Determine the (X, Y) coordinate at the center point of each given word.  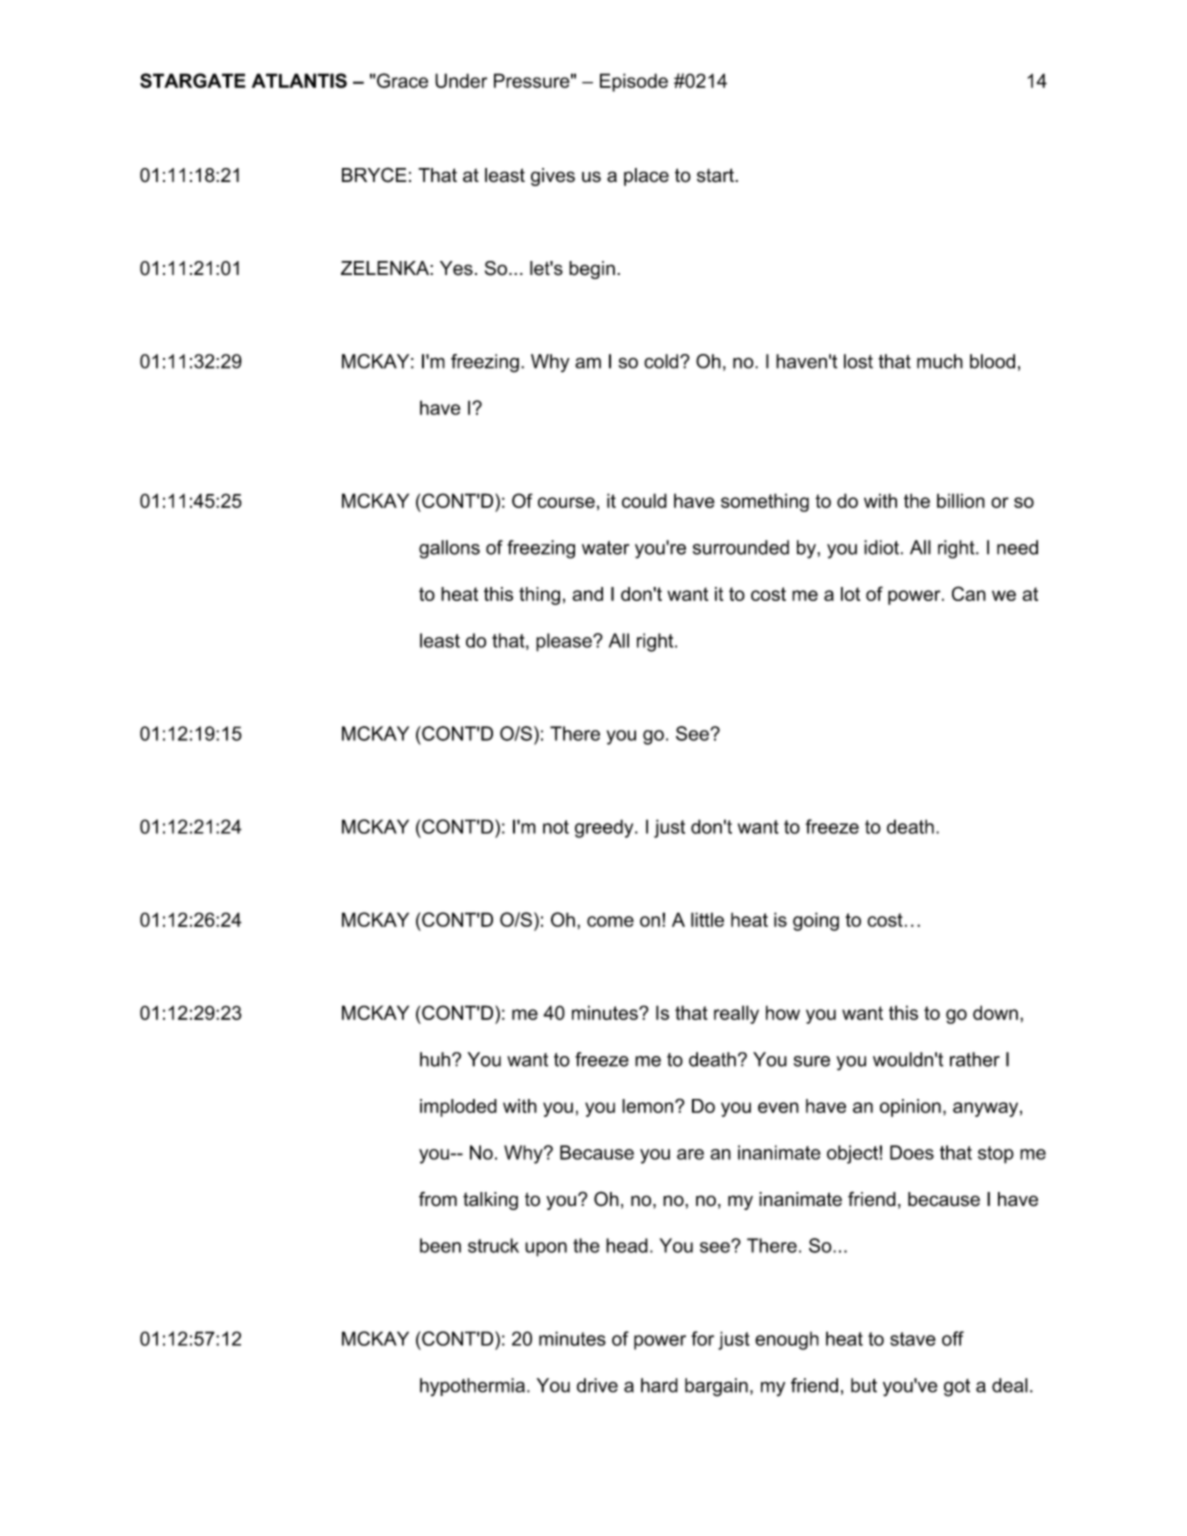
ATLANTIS (299, 80)
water (605, 548)
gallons (449, 549)
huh (435, 1059)
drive (597, 1385)
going (816, 921)
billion (961, 500)
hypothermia (472, 1387)
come (610, 921)
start (716, 175)
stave (913, 1339)
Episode (634, 82)
